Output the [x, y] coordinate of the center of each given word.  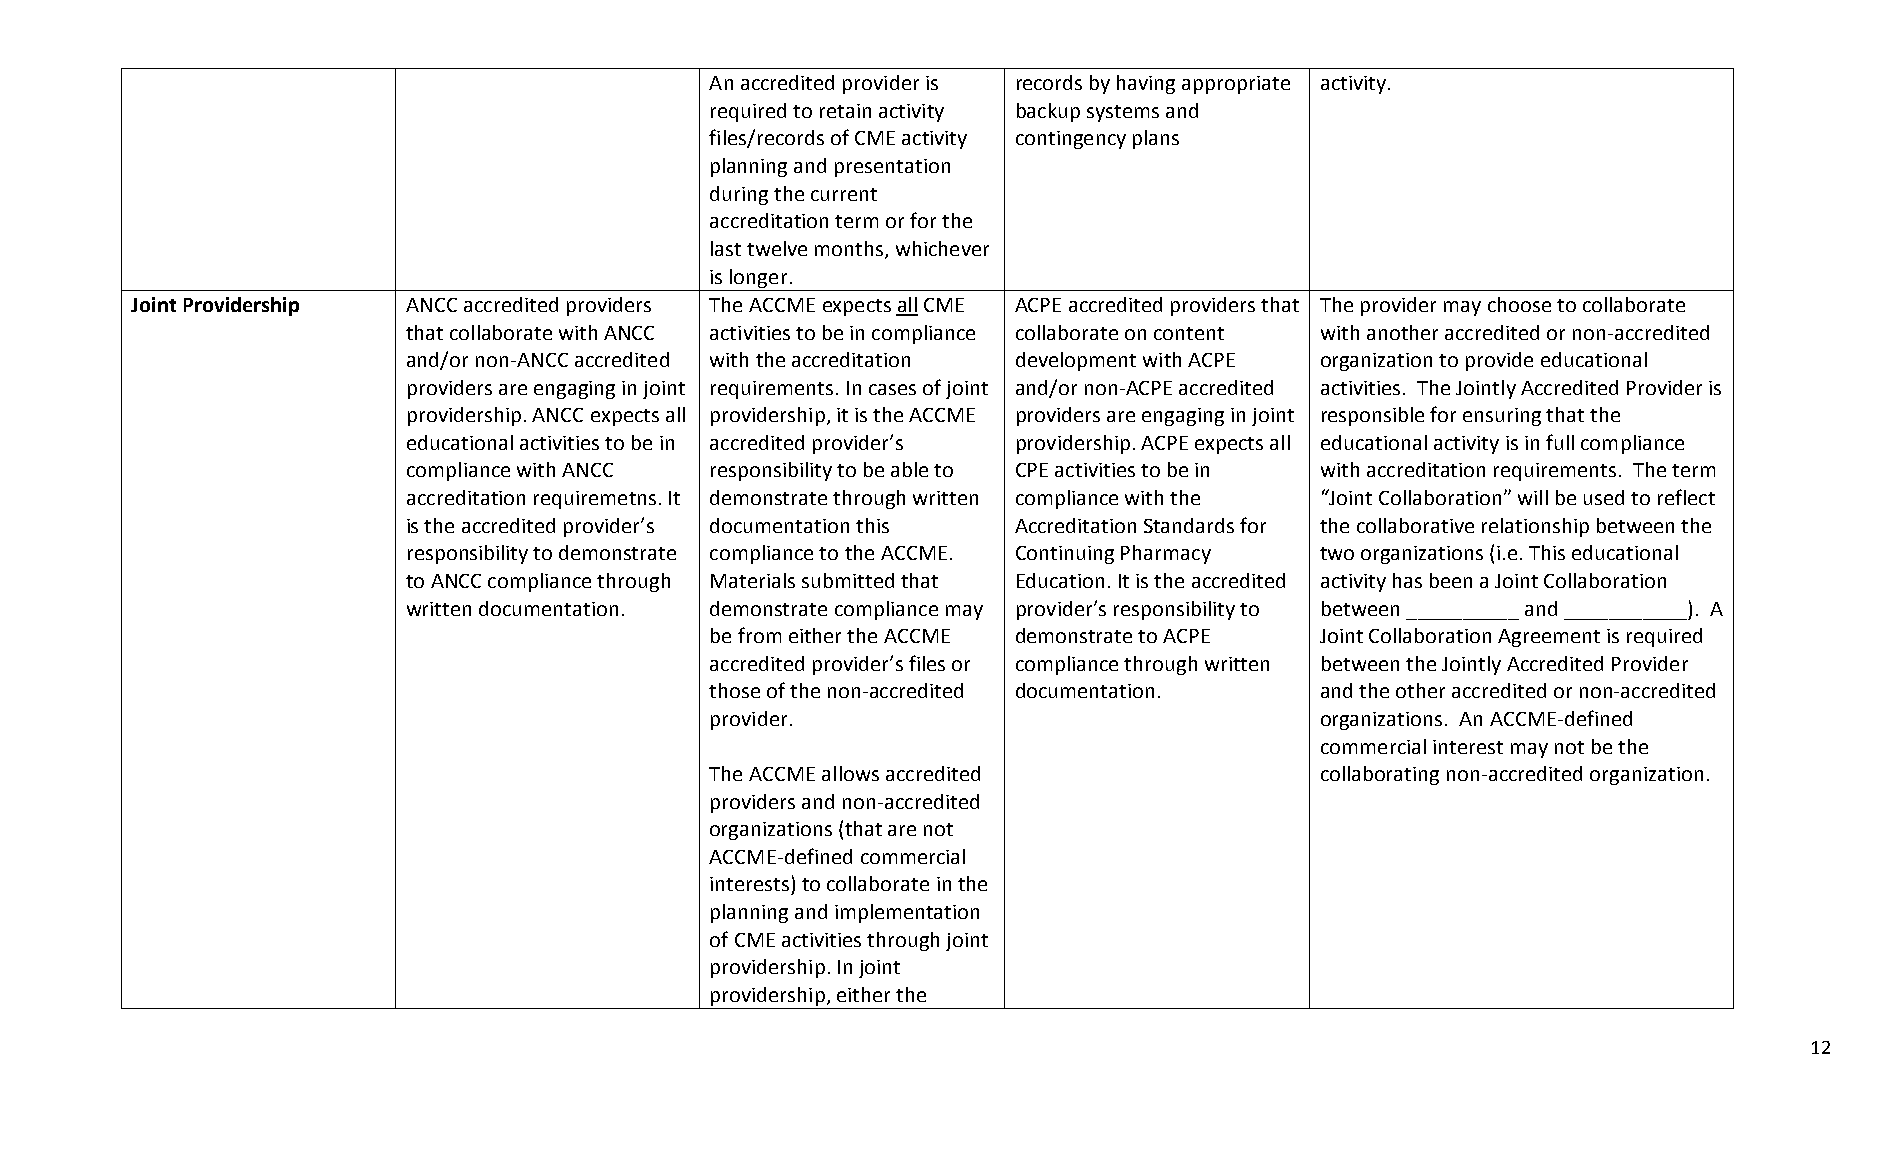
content [1189, 333]
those [734, 690]
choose [1519, 304]
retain [845, 111]
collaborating [1380, 775]
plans [1156, 139]
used [1604, 497]
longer [758, 278]
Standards [1189, 525]
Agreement [1549, 638]
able [909, 469]
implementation [907, 913]
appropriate [1236, 85]
